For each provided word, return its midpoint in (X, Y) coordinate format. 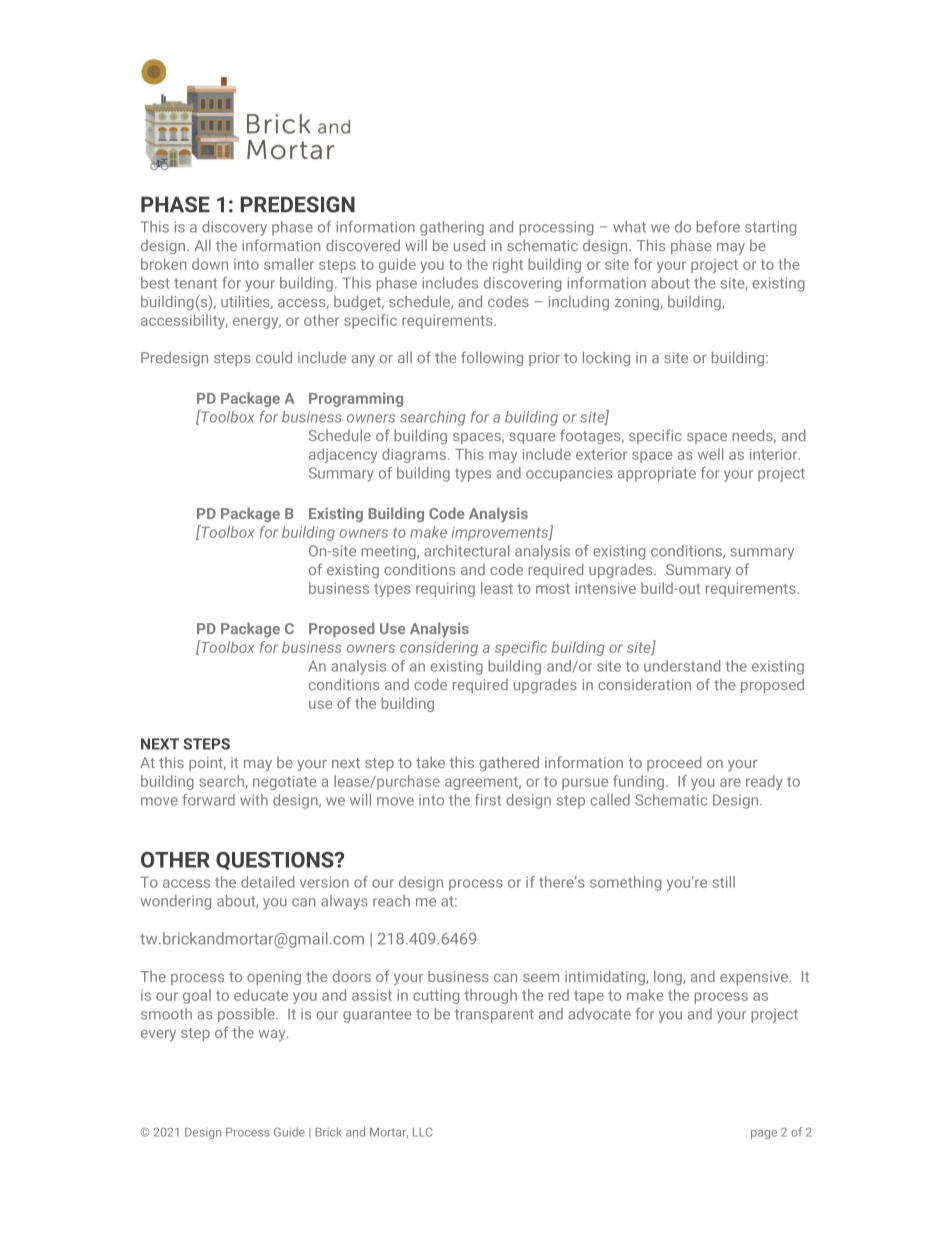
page (764, 1134)
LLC (423, 1132)
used (469, 245)
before (718, 227)
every (158, 1036)
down (210, 264)
